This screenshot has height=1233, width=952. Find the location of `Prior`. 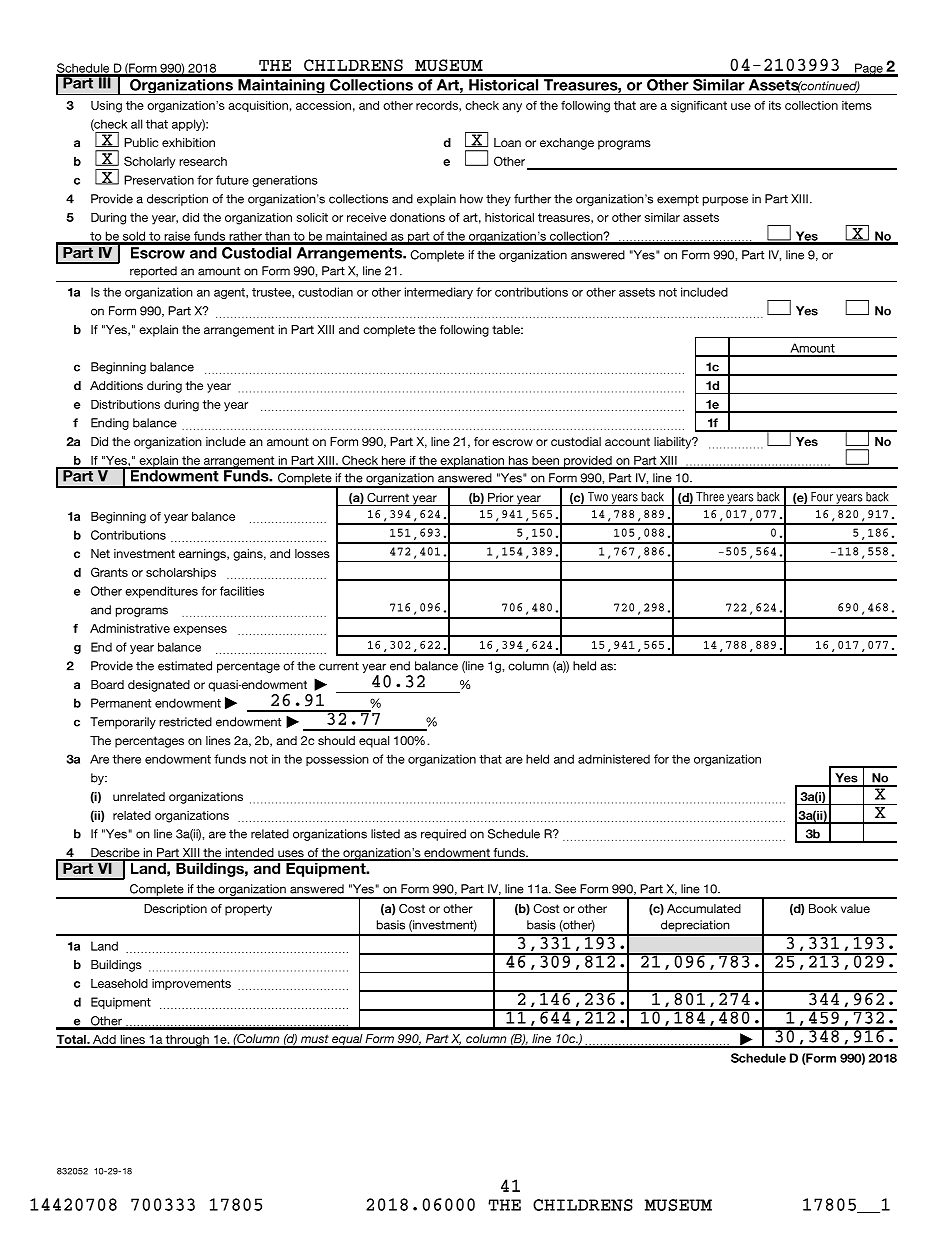

Prior is located at coordinates (501, 497).
